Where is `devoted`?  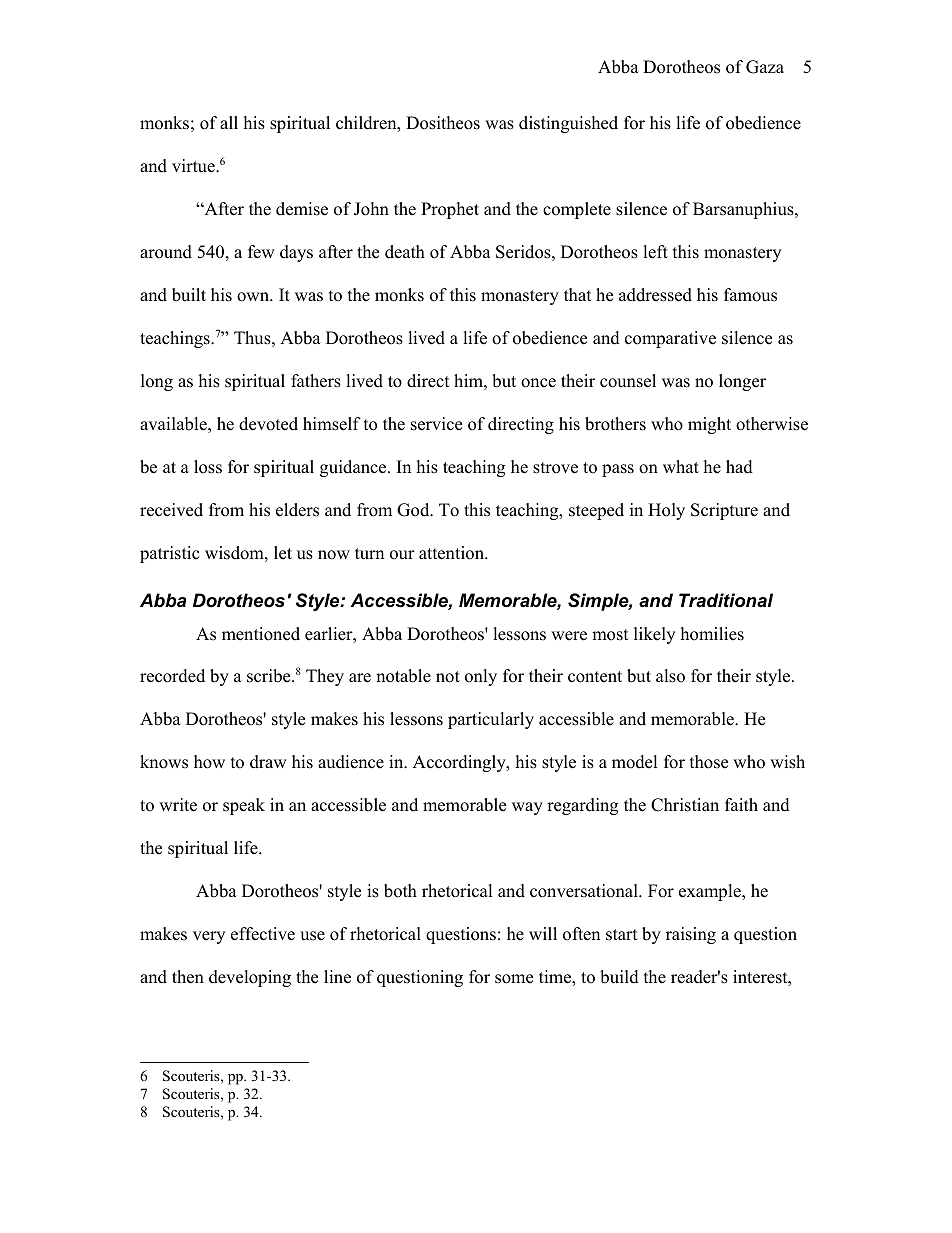
devoted is located at coordinates (268, 424).
